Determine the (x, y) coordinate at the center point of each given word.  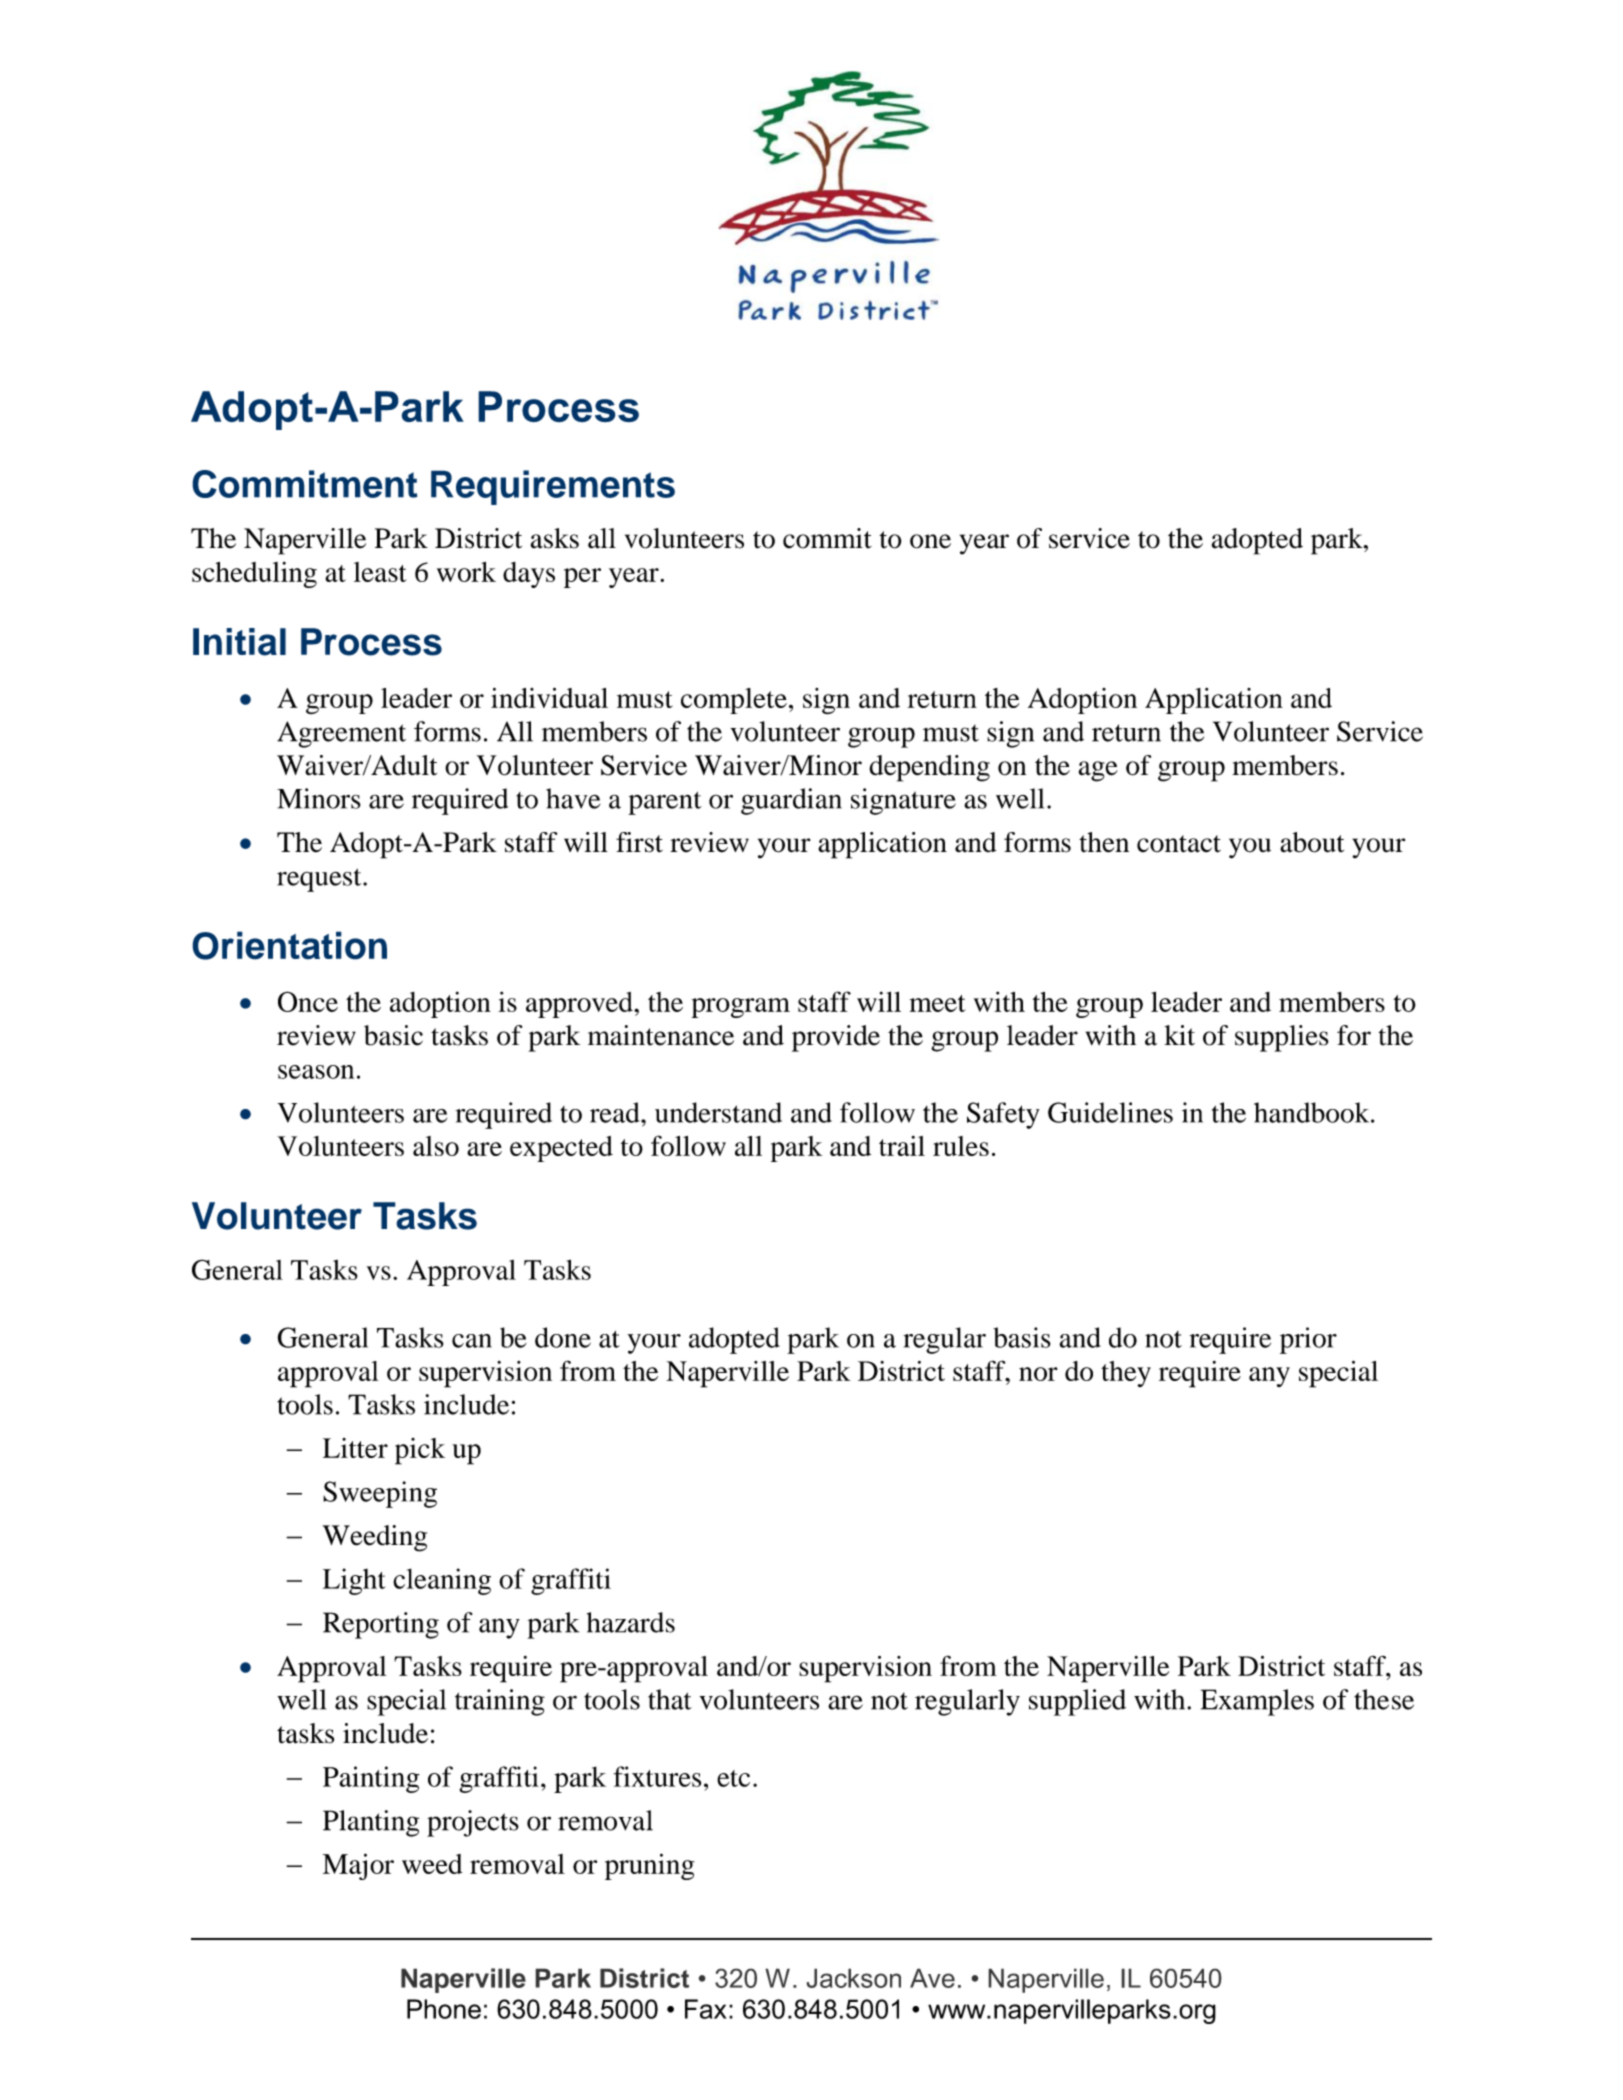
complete (734, 701)
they (1126, 1374)
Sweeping (380, 1494)
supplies (1282, 1038)
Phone (444, 2009)
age (1098, 771)
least (380, 572)
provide (836, 1038)
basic (393, 1035)
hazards (631, 1622)
